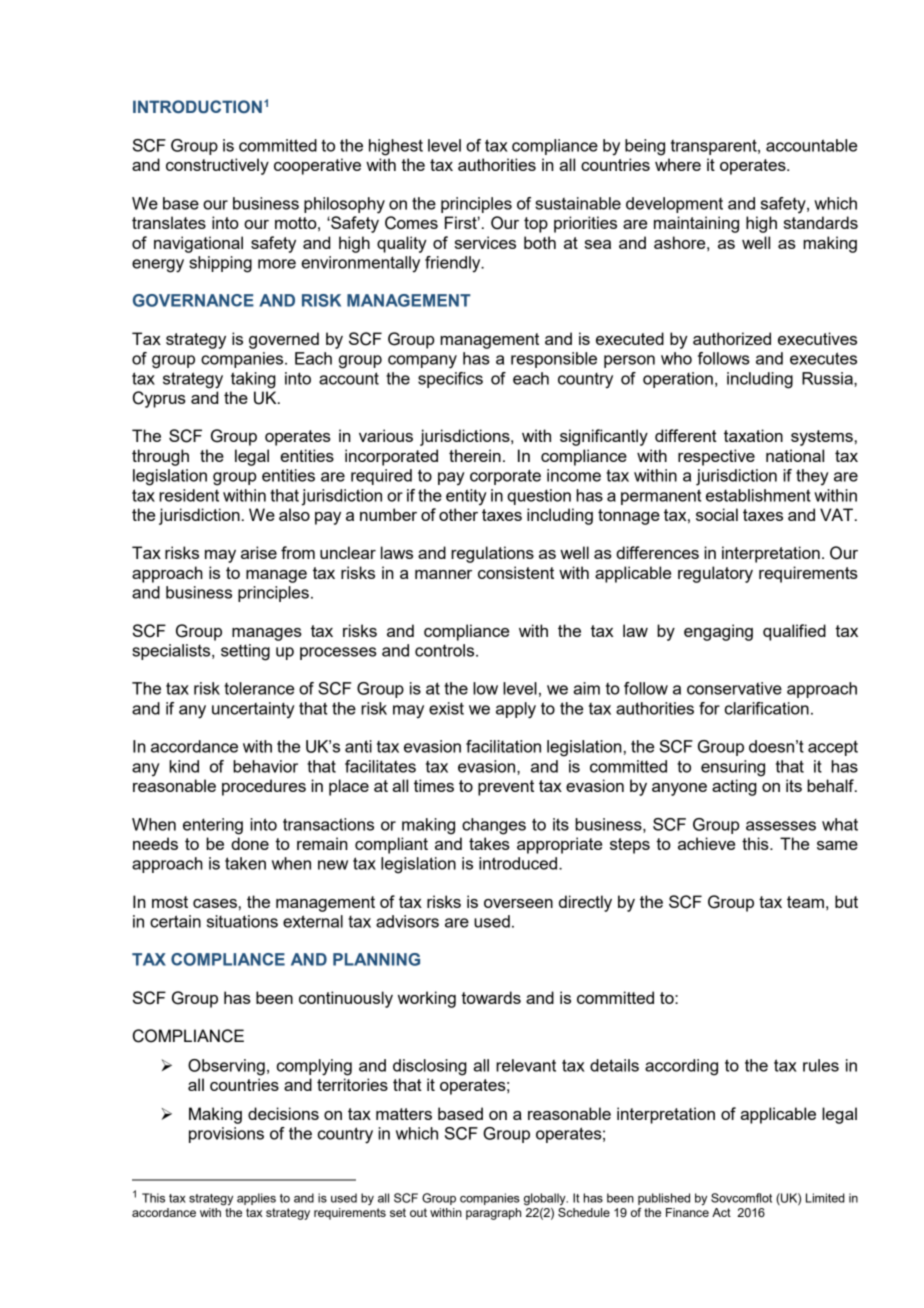 The height and width of the page is (1308, 924). Describe the element at coordinates (536, 225) in the page. I see `top` at that location.
